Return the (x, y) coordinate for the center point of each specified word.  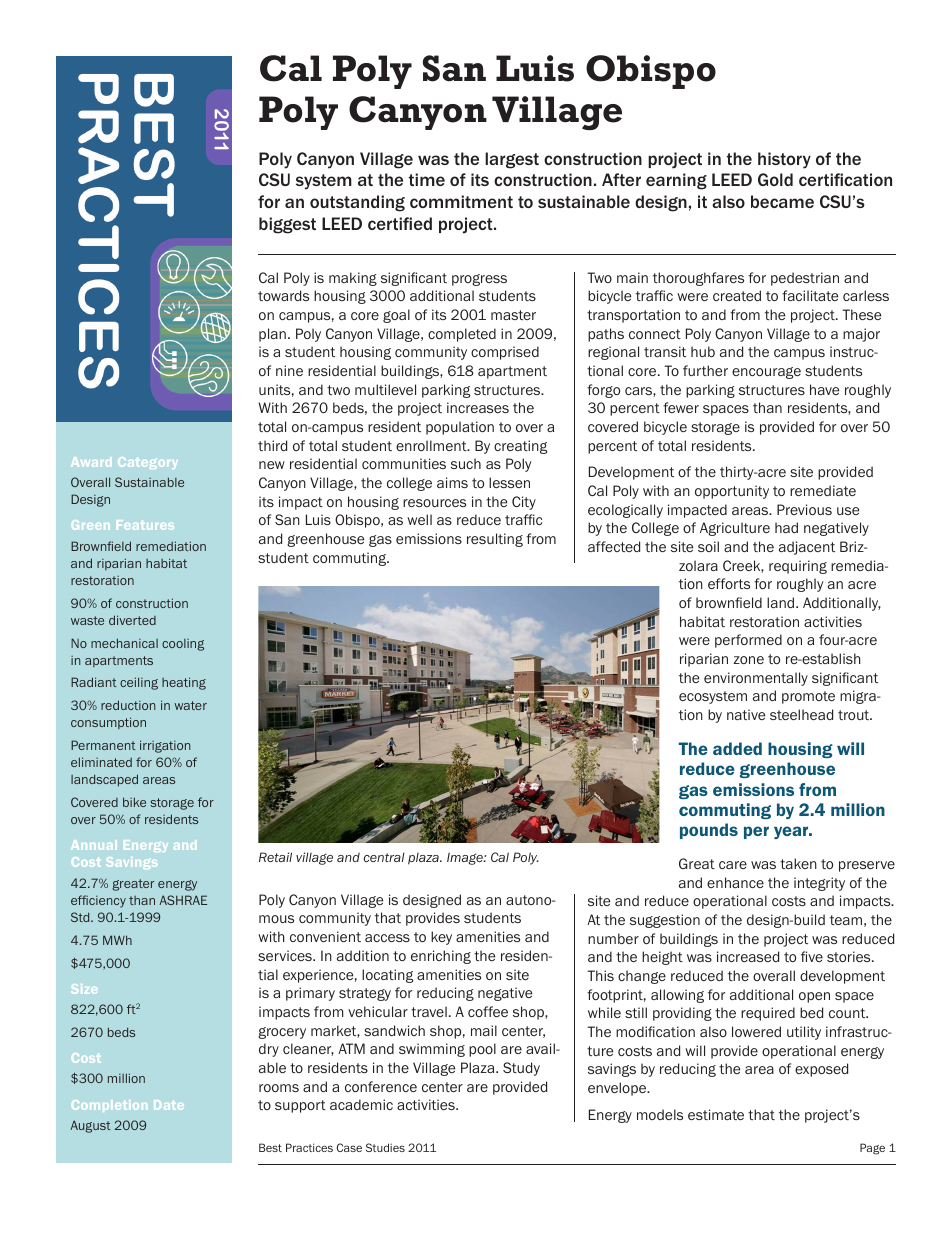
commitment (461, 201)
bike (134, 802)
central (384, 857)
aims (452, 482)
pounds (709, 831)
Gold (775, 179)
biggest (287, 225)
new (272, 465)
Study (521, 1069)
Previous (804, 509)
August (90, 1126)
